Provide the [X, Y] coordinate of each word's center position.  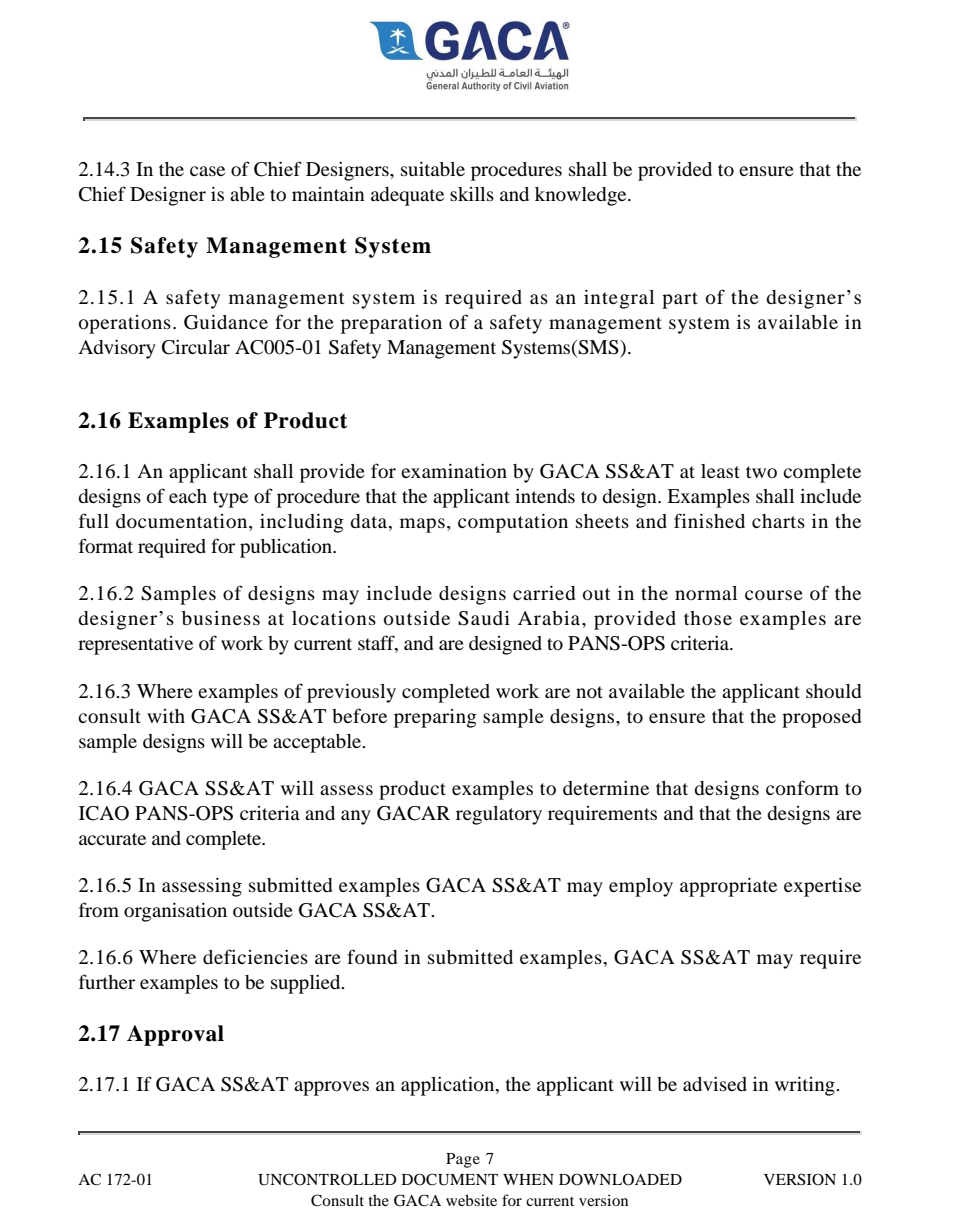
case [207, 171]
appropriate [728, 887]
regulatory [499, 815]
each [188, 496]
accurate [112, 839]
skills [472, 194]
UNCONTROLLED [327, 1179]
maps [422, 525]
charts [778, 521]
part [680, 300]
